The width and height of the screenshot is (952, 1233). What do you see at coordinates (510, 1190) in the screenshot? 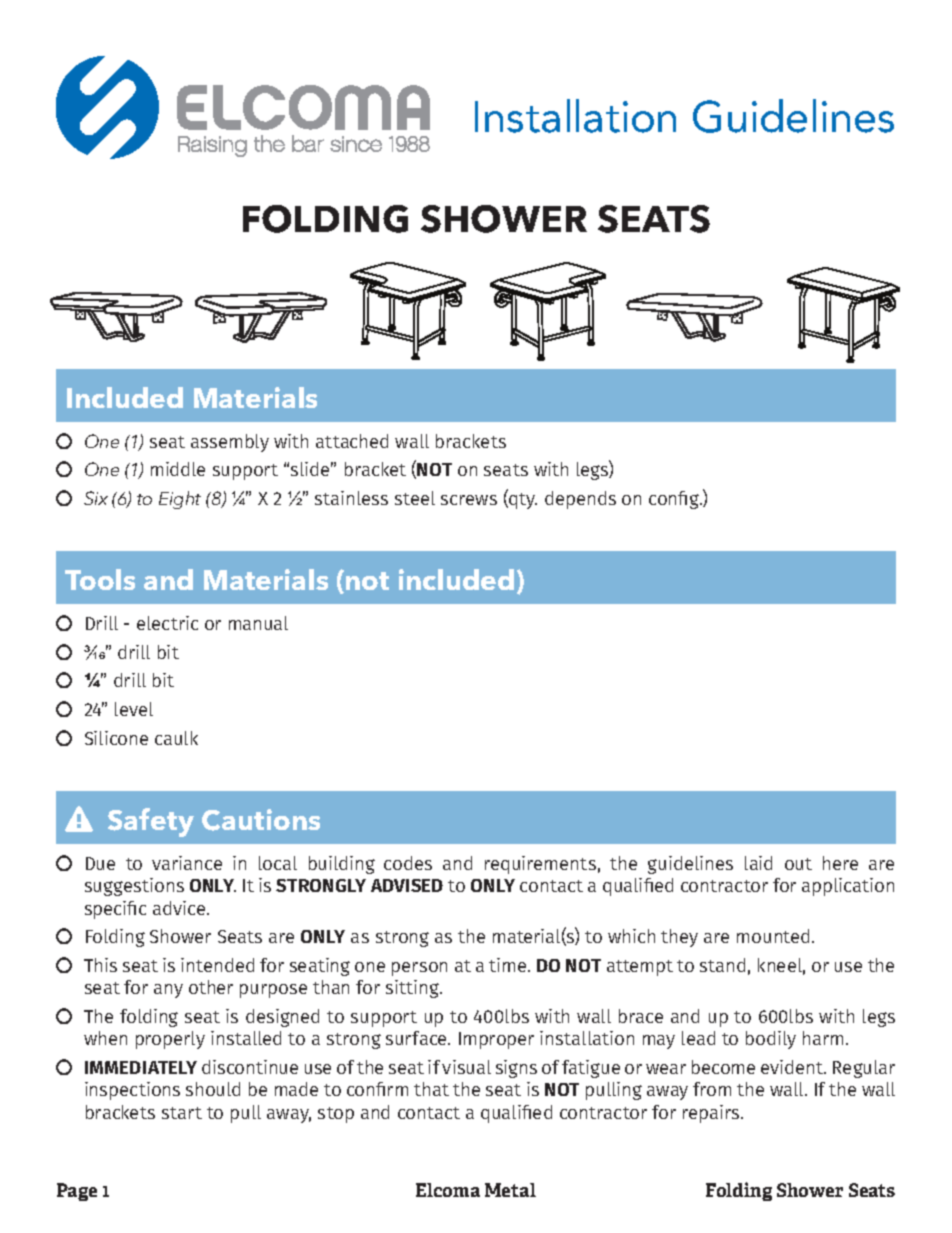
I see `Metal` at bounding box center [510, 1190].
